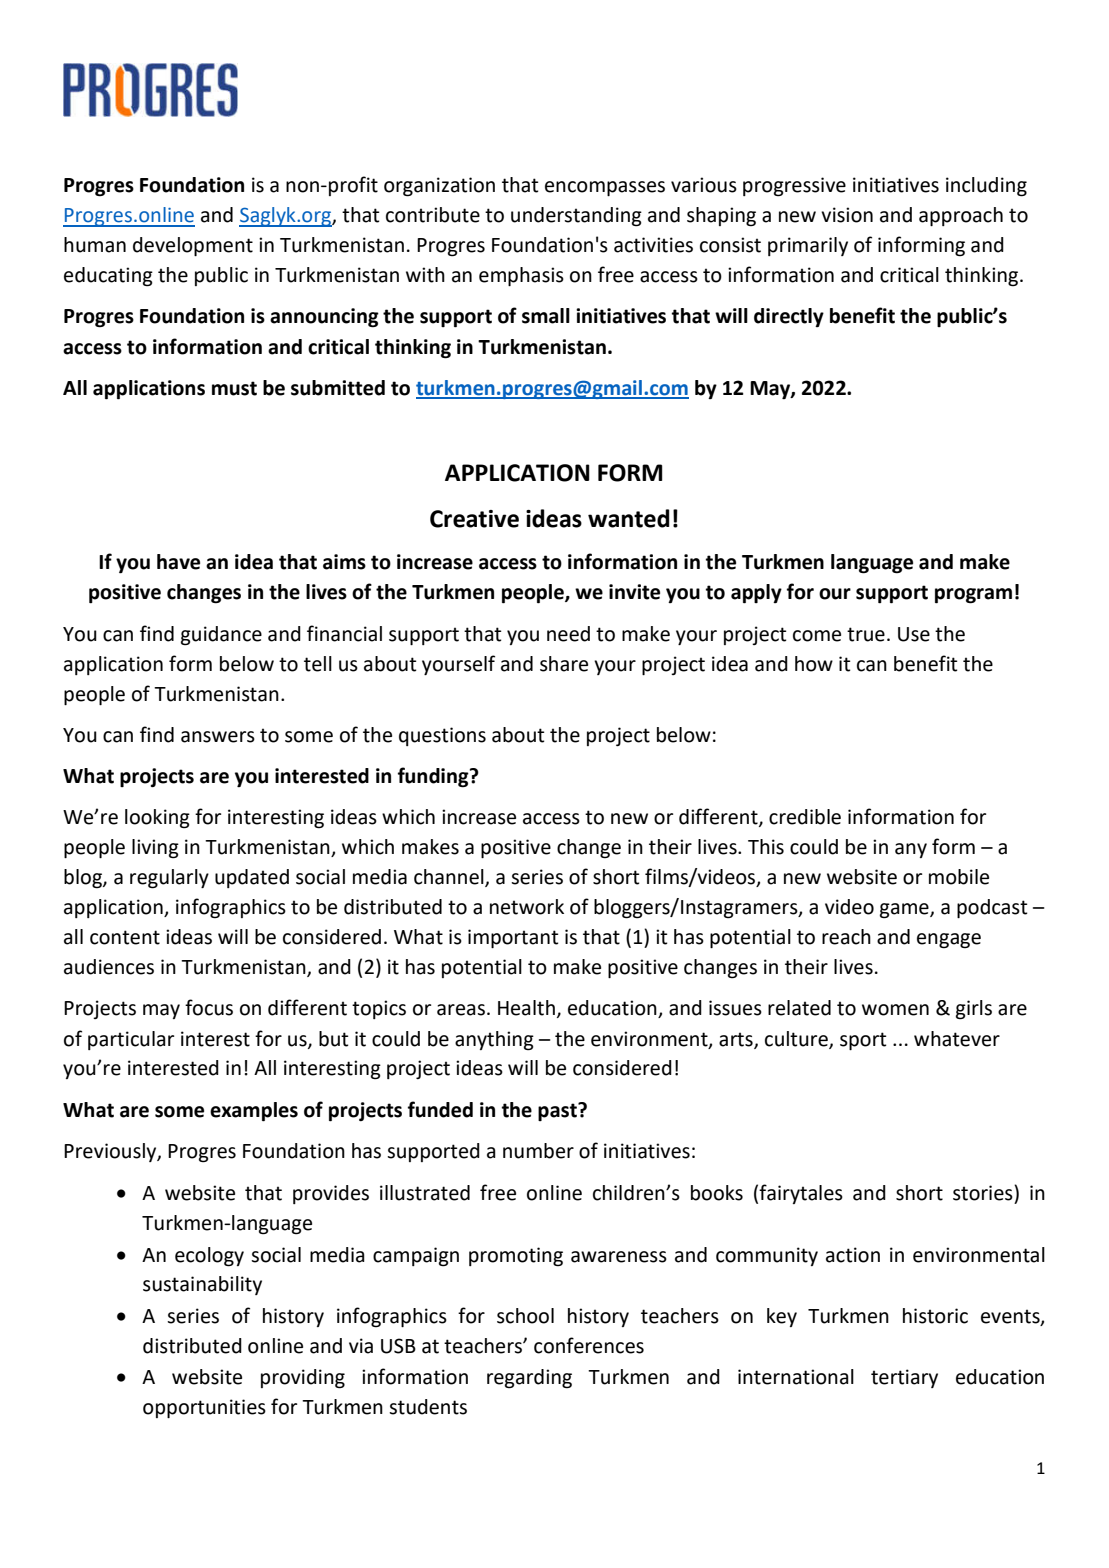  I want to click on sport, so click(863, 1041).
